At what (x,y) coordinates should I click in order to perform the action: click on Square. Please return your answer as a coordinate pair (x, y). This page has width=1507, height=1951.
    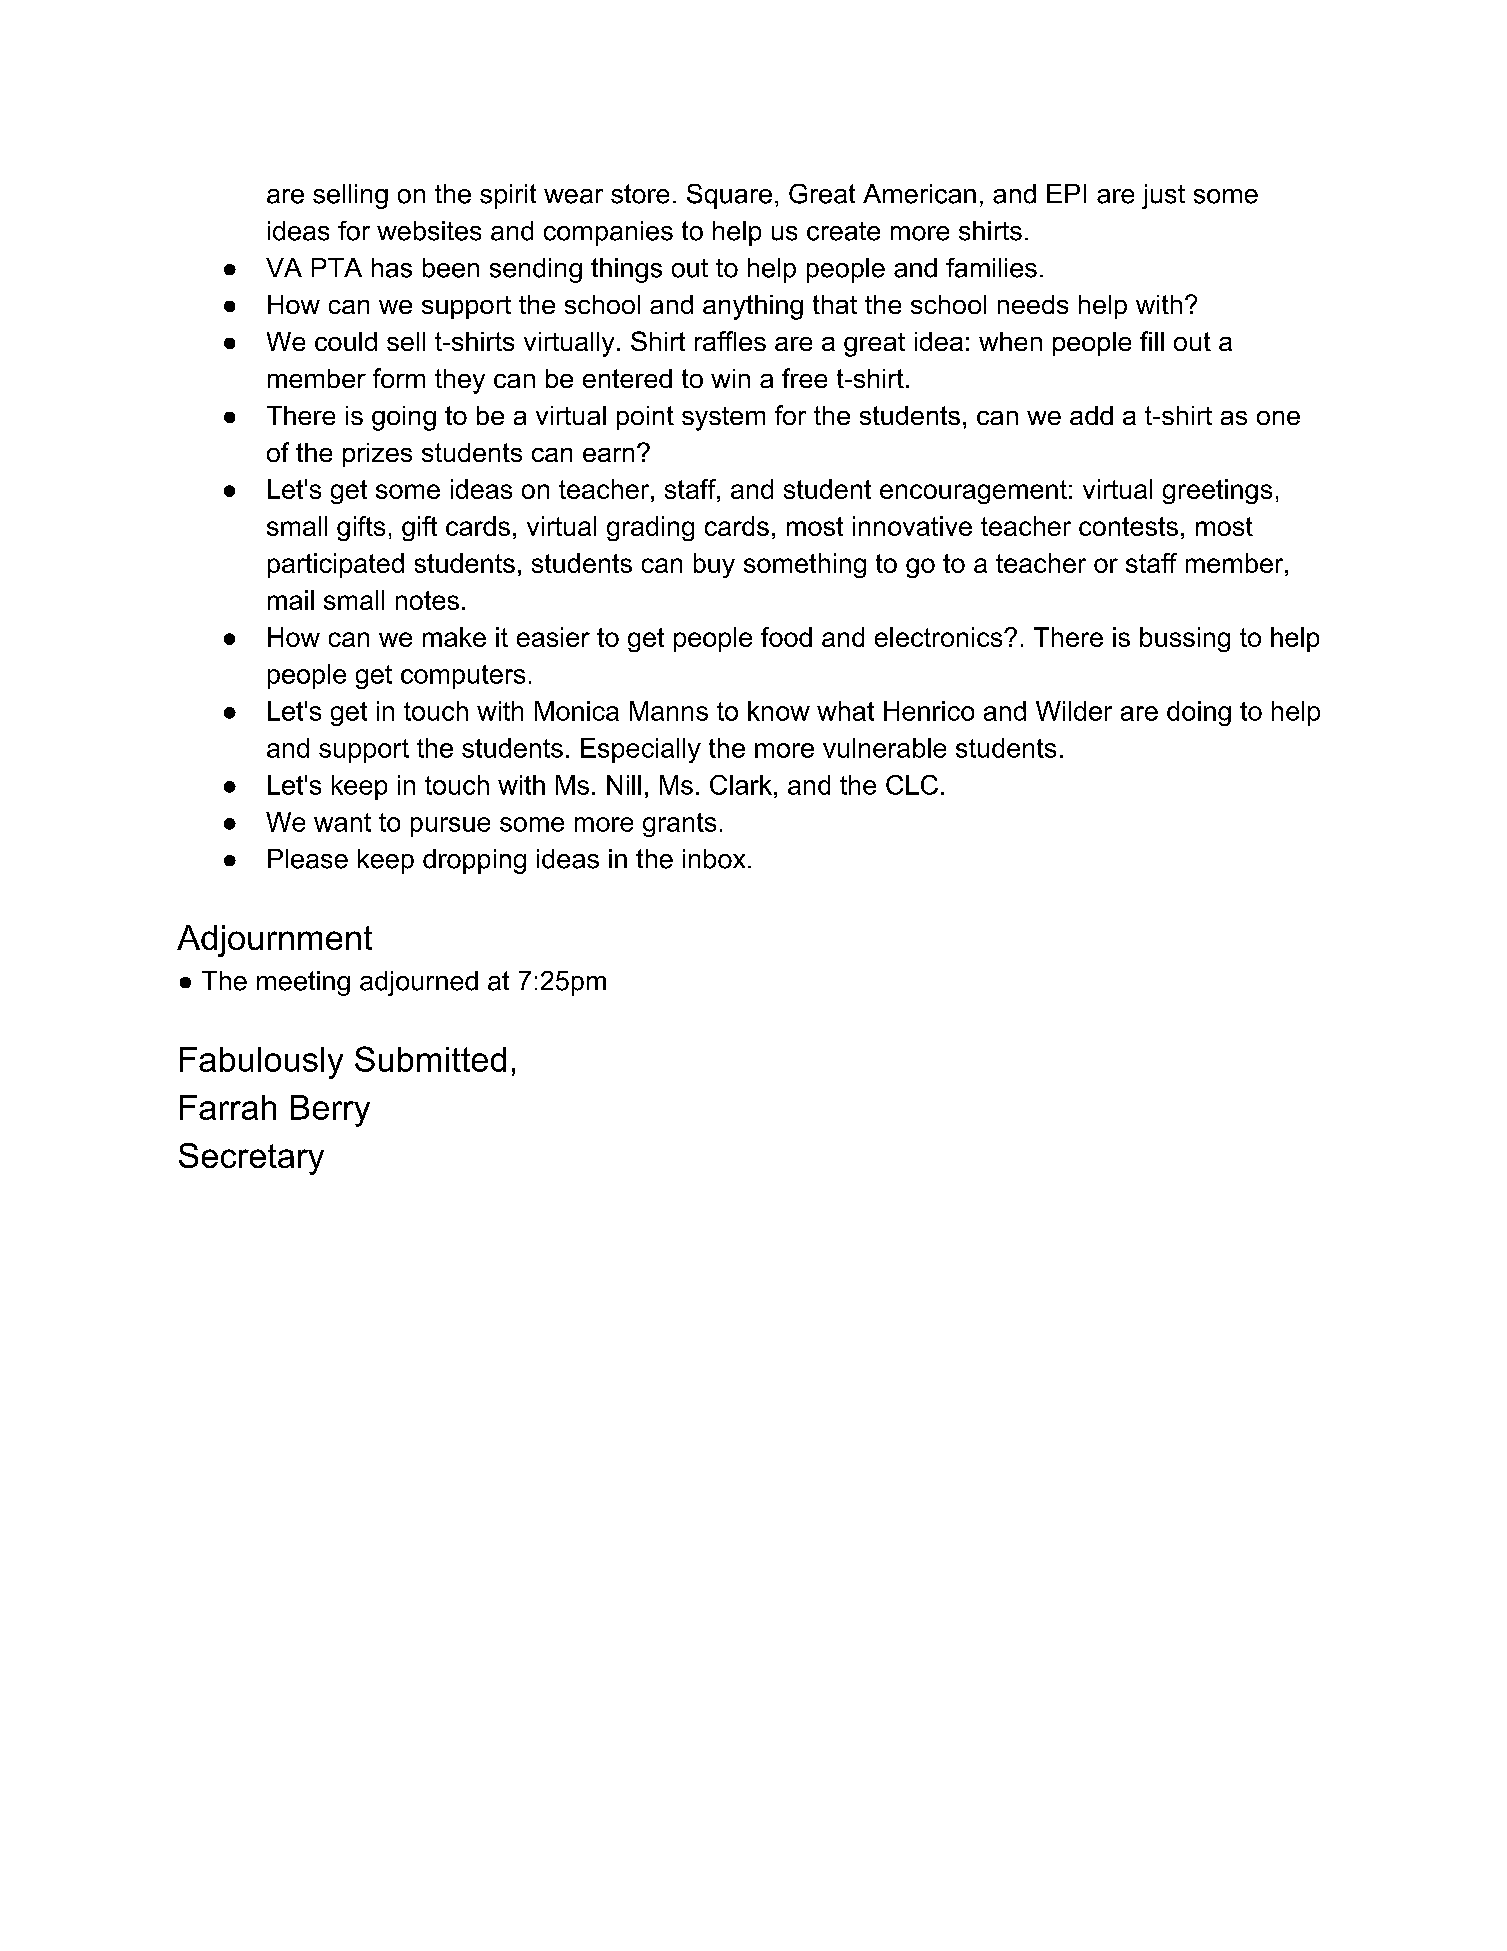
    Looking at the image, I should click on (729, 196).
